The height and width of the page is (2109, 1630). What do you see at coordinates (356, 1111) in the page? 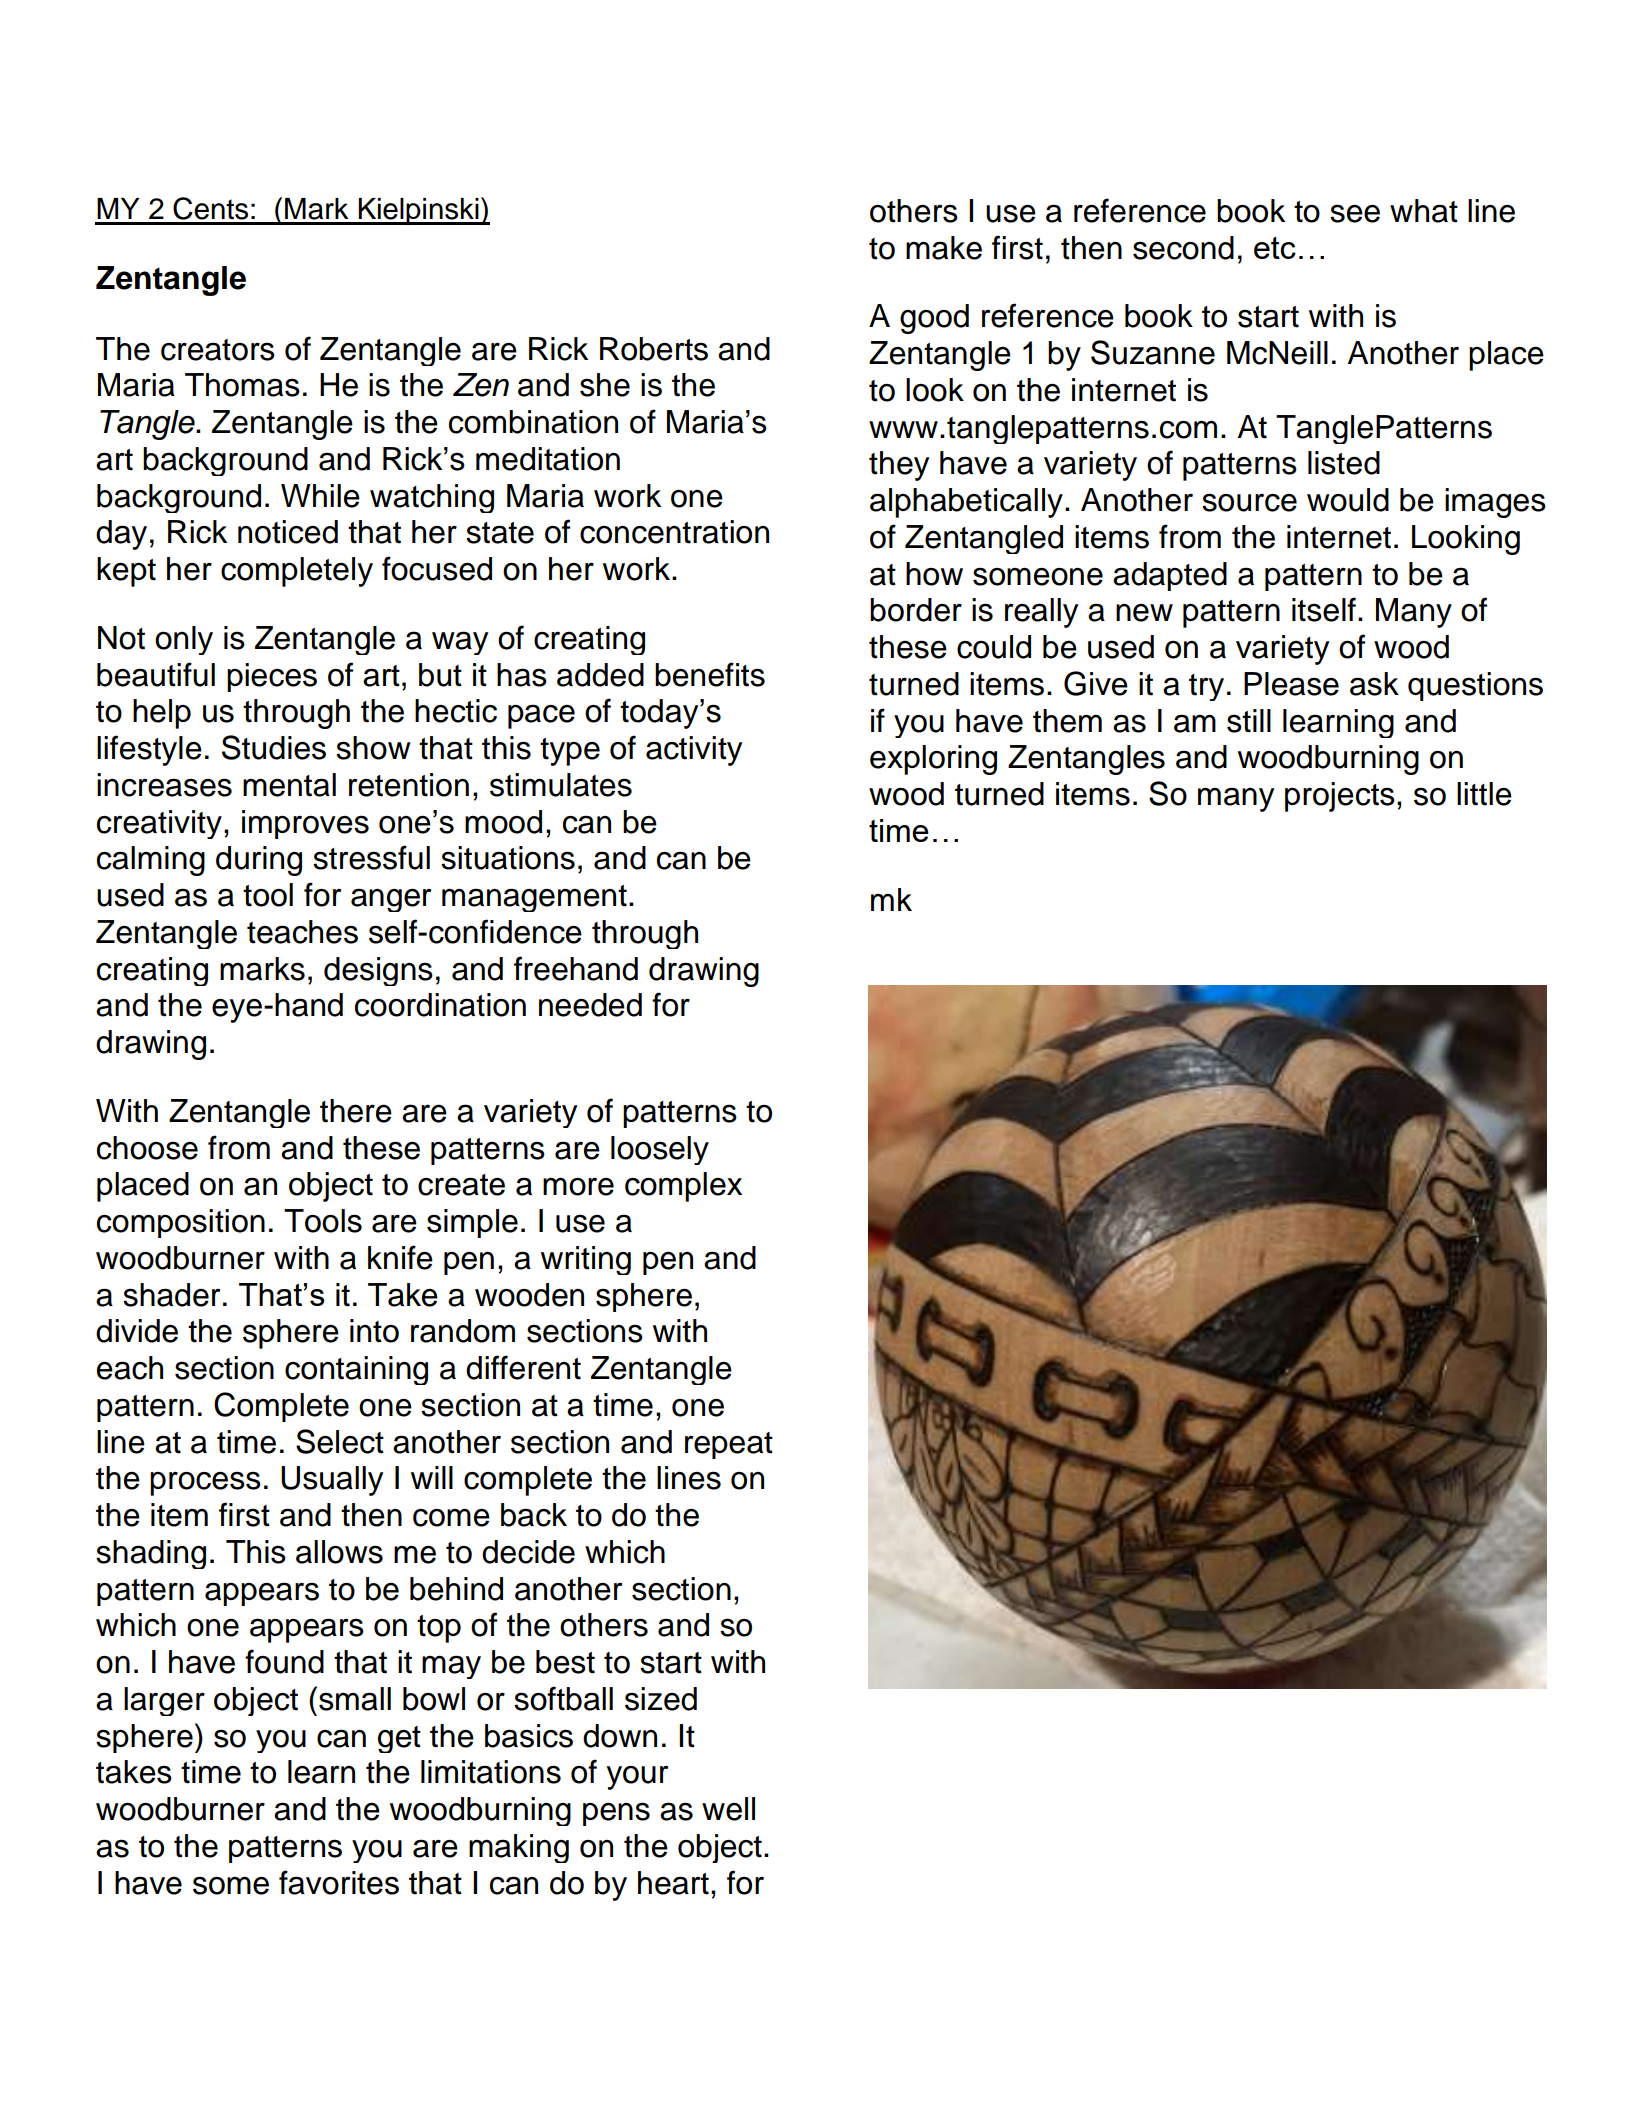
I see `there` at bounding box center [356, 1111].
